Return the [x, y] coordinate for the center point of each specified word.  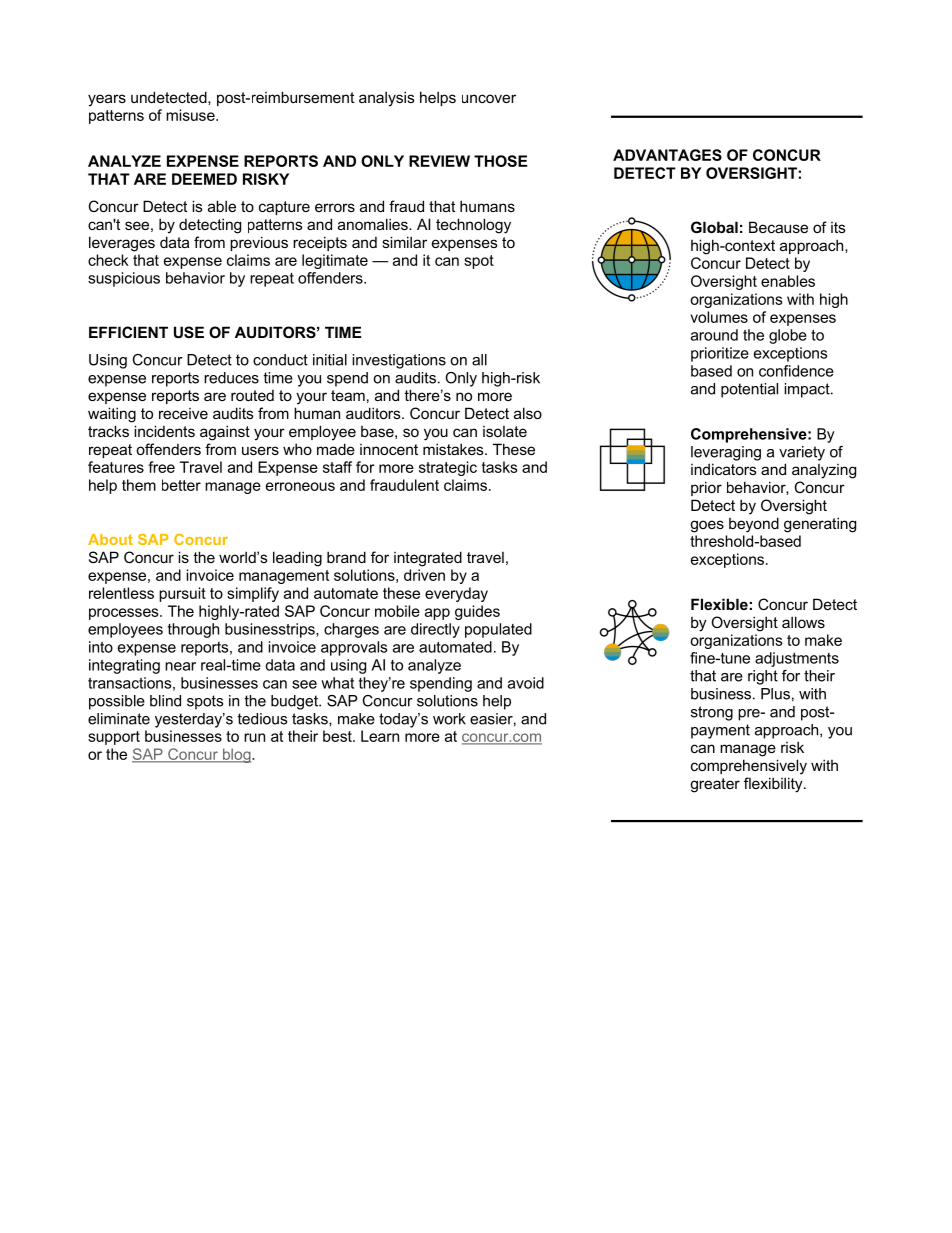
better [181, 485]
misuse [191, 115]
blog [237, 755]
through [193, 630]
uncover [489, 98]
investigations [399, 361]
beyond [754, 525]
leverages [122, 244]
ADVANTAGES [667, 155]
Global [714, 227]
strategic [448, 468]
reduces [231, 378]
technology [473, 226]
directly [435, 630]
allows [803, 622]
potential [749, 390]
